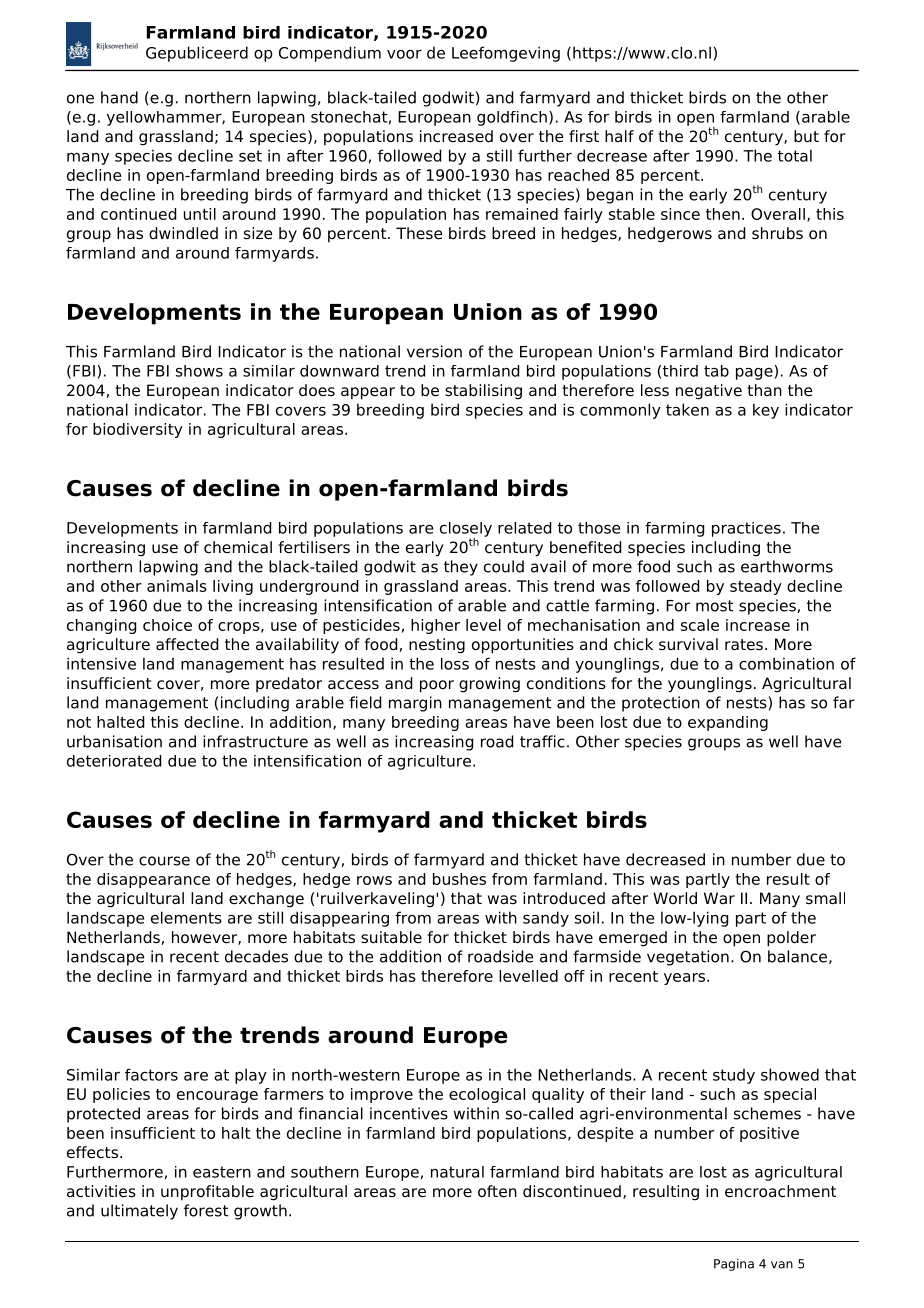 The image size is (924, 1308). Describe the element at coordinates (746, 529) in the screenshot. I see `practices` at that location.
